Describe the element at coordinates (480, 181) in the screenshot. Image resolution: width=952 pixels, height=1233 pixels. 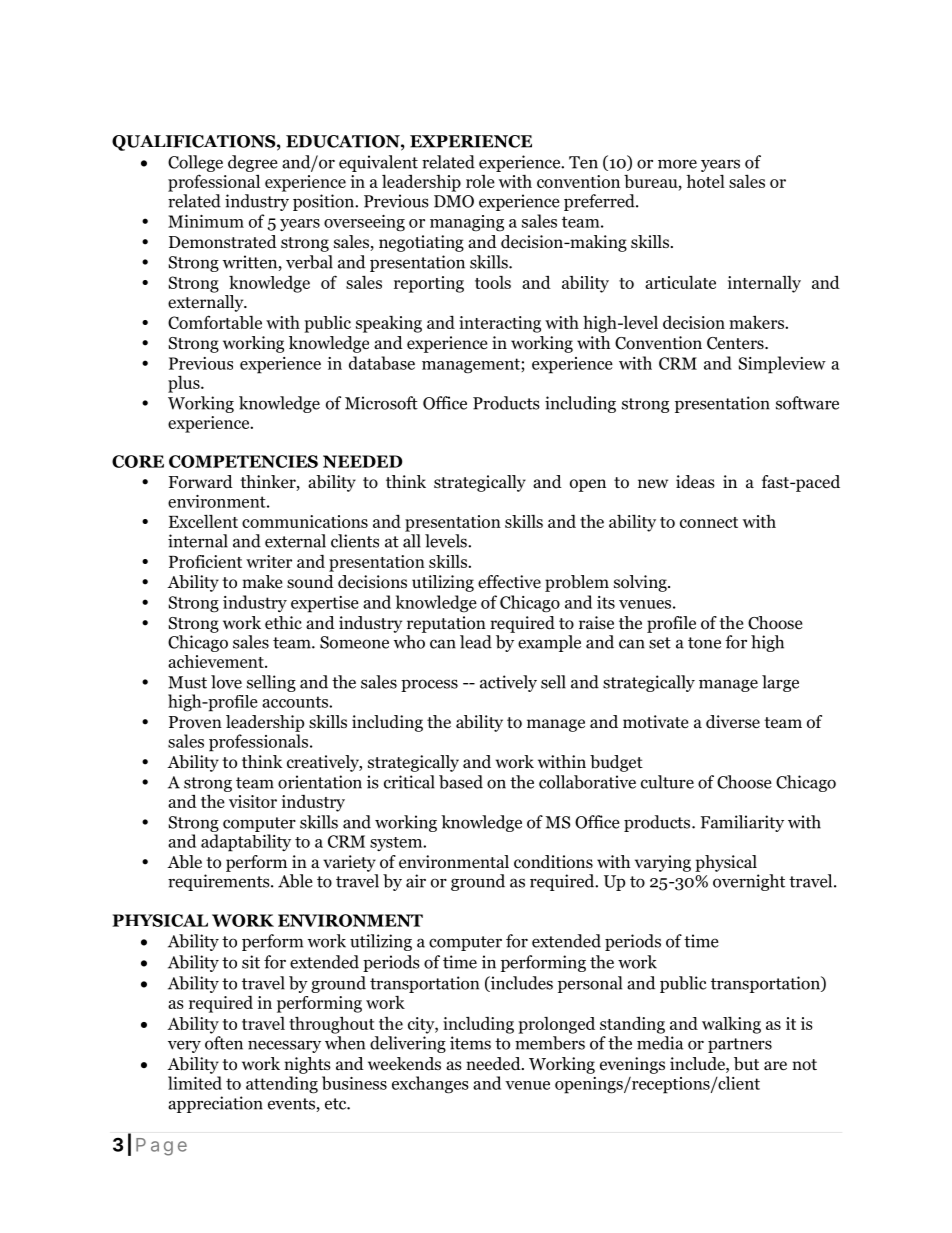
I see `role` at that location.
